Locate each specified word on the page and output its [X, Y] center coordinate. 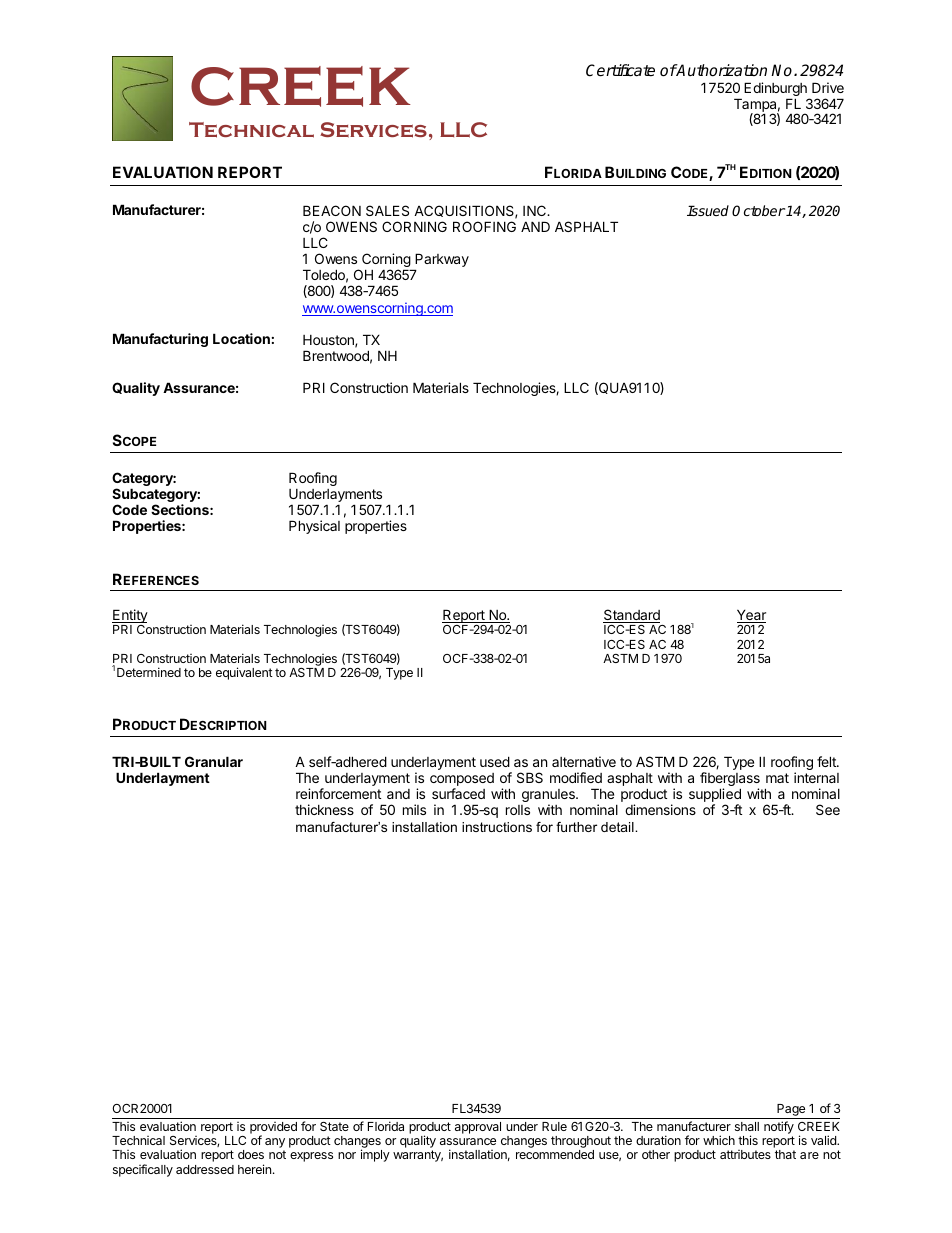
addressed [205, 1169]
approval [478, 1128]
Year [751, 616]
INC [535, 210]
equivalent [244, 673]
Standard [631, 616]
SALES [387, 210]
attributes [745, 1154]
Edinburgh [776, 90]
